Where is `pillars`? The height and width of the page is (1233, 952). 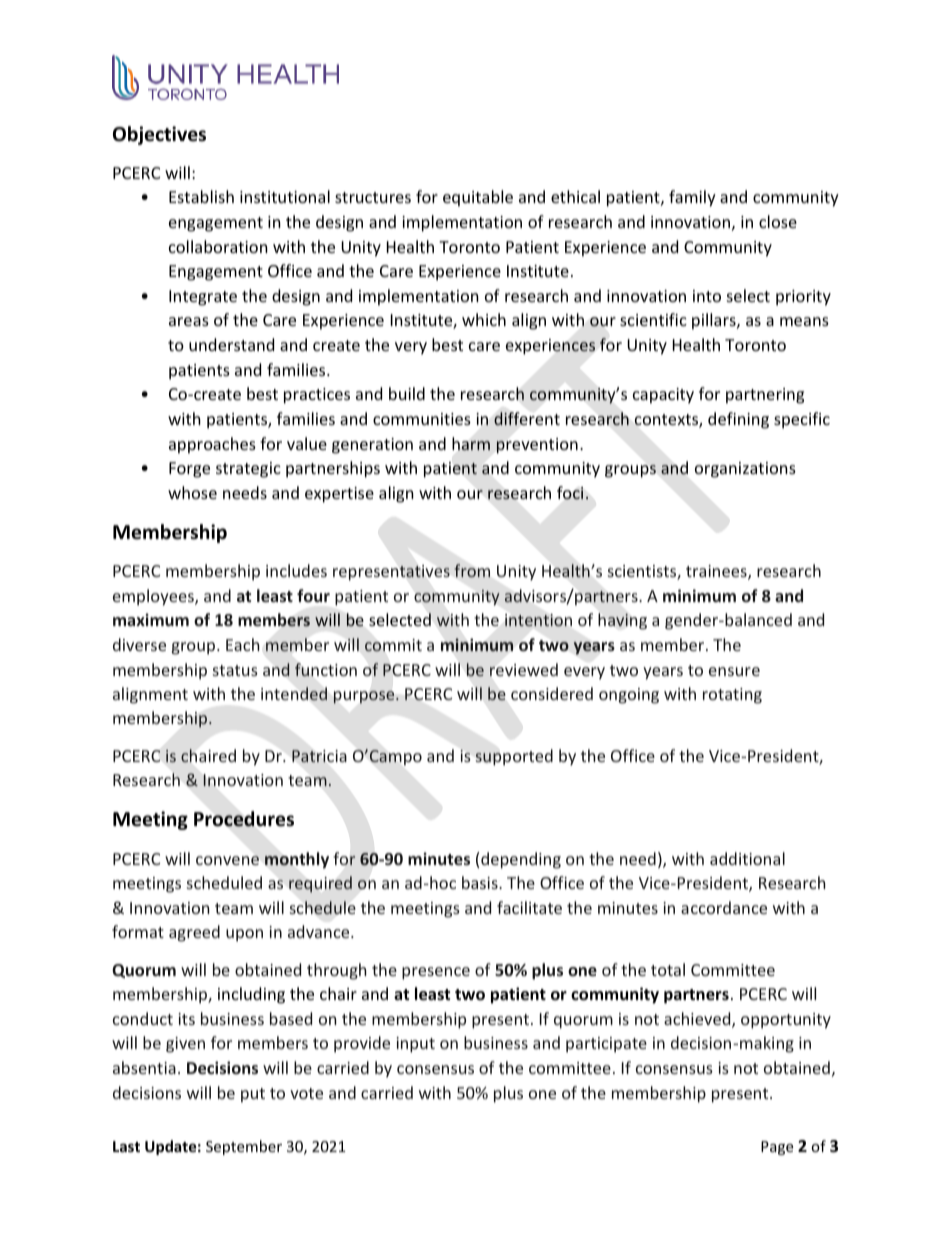
pillars is located at coordinates (715, 321).
